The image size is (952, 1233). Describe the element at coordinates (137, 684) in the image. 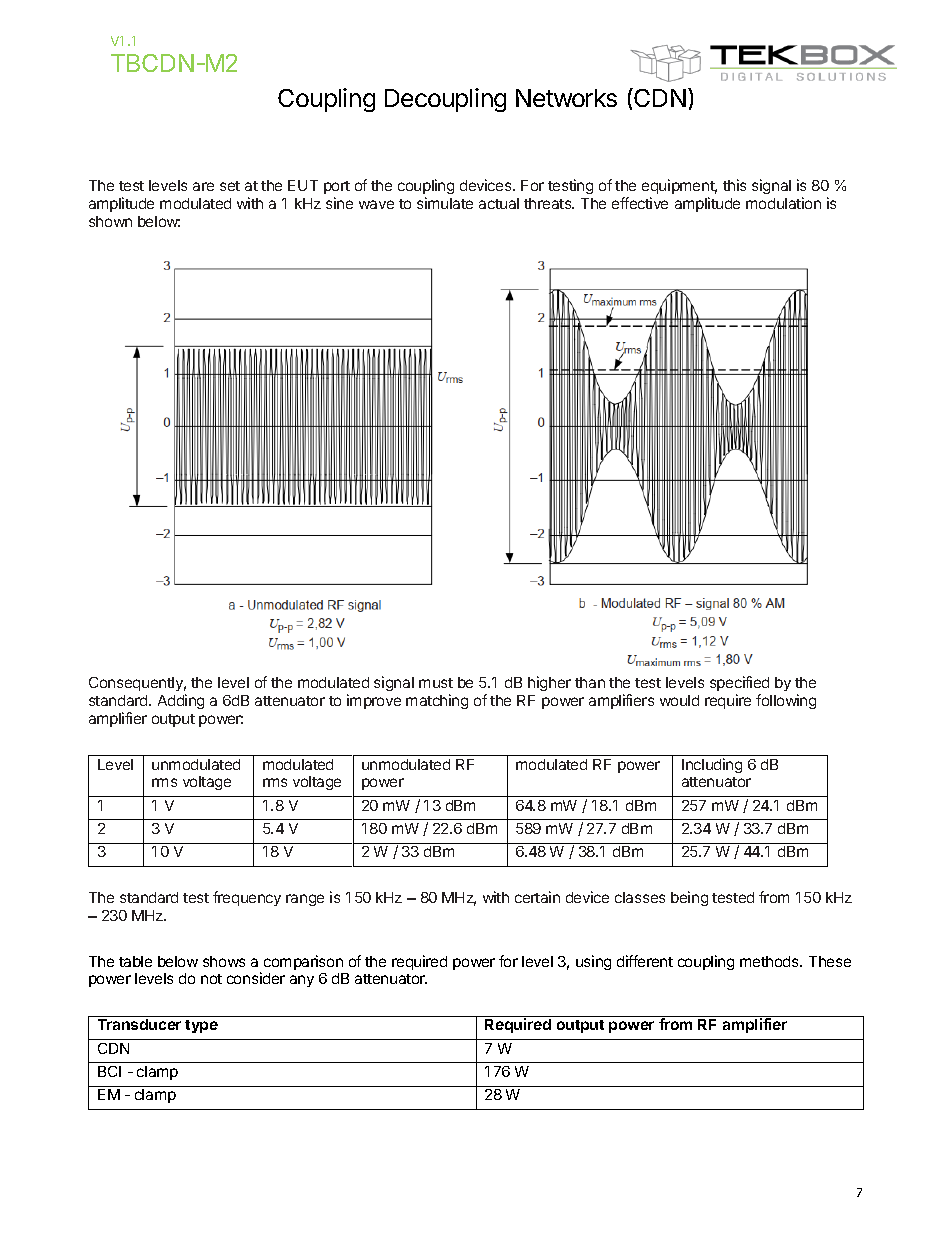

I see `Consequently` at that location.
